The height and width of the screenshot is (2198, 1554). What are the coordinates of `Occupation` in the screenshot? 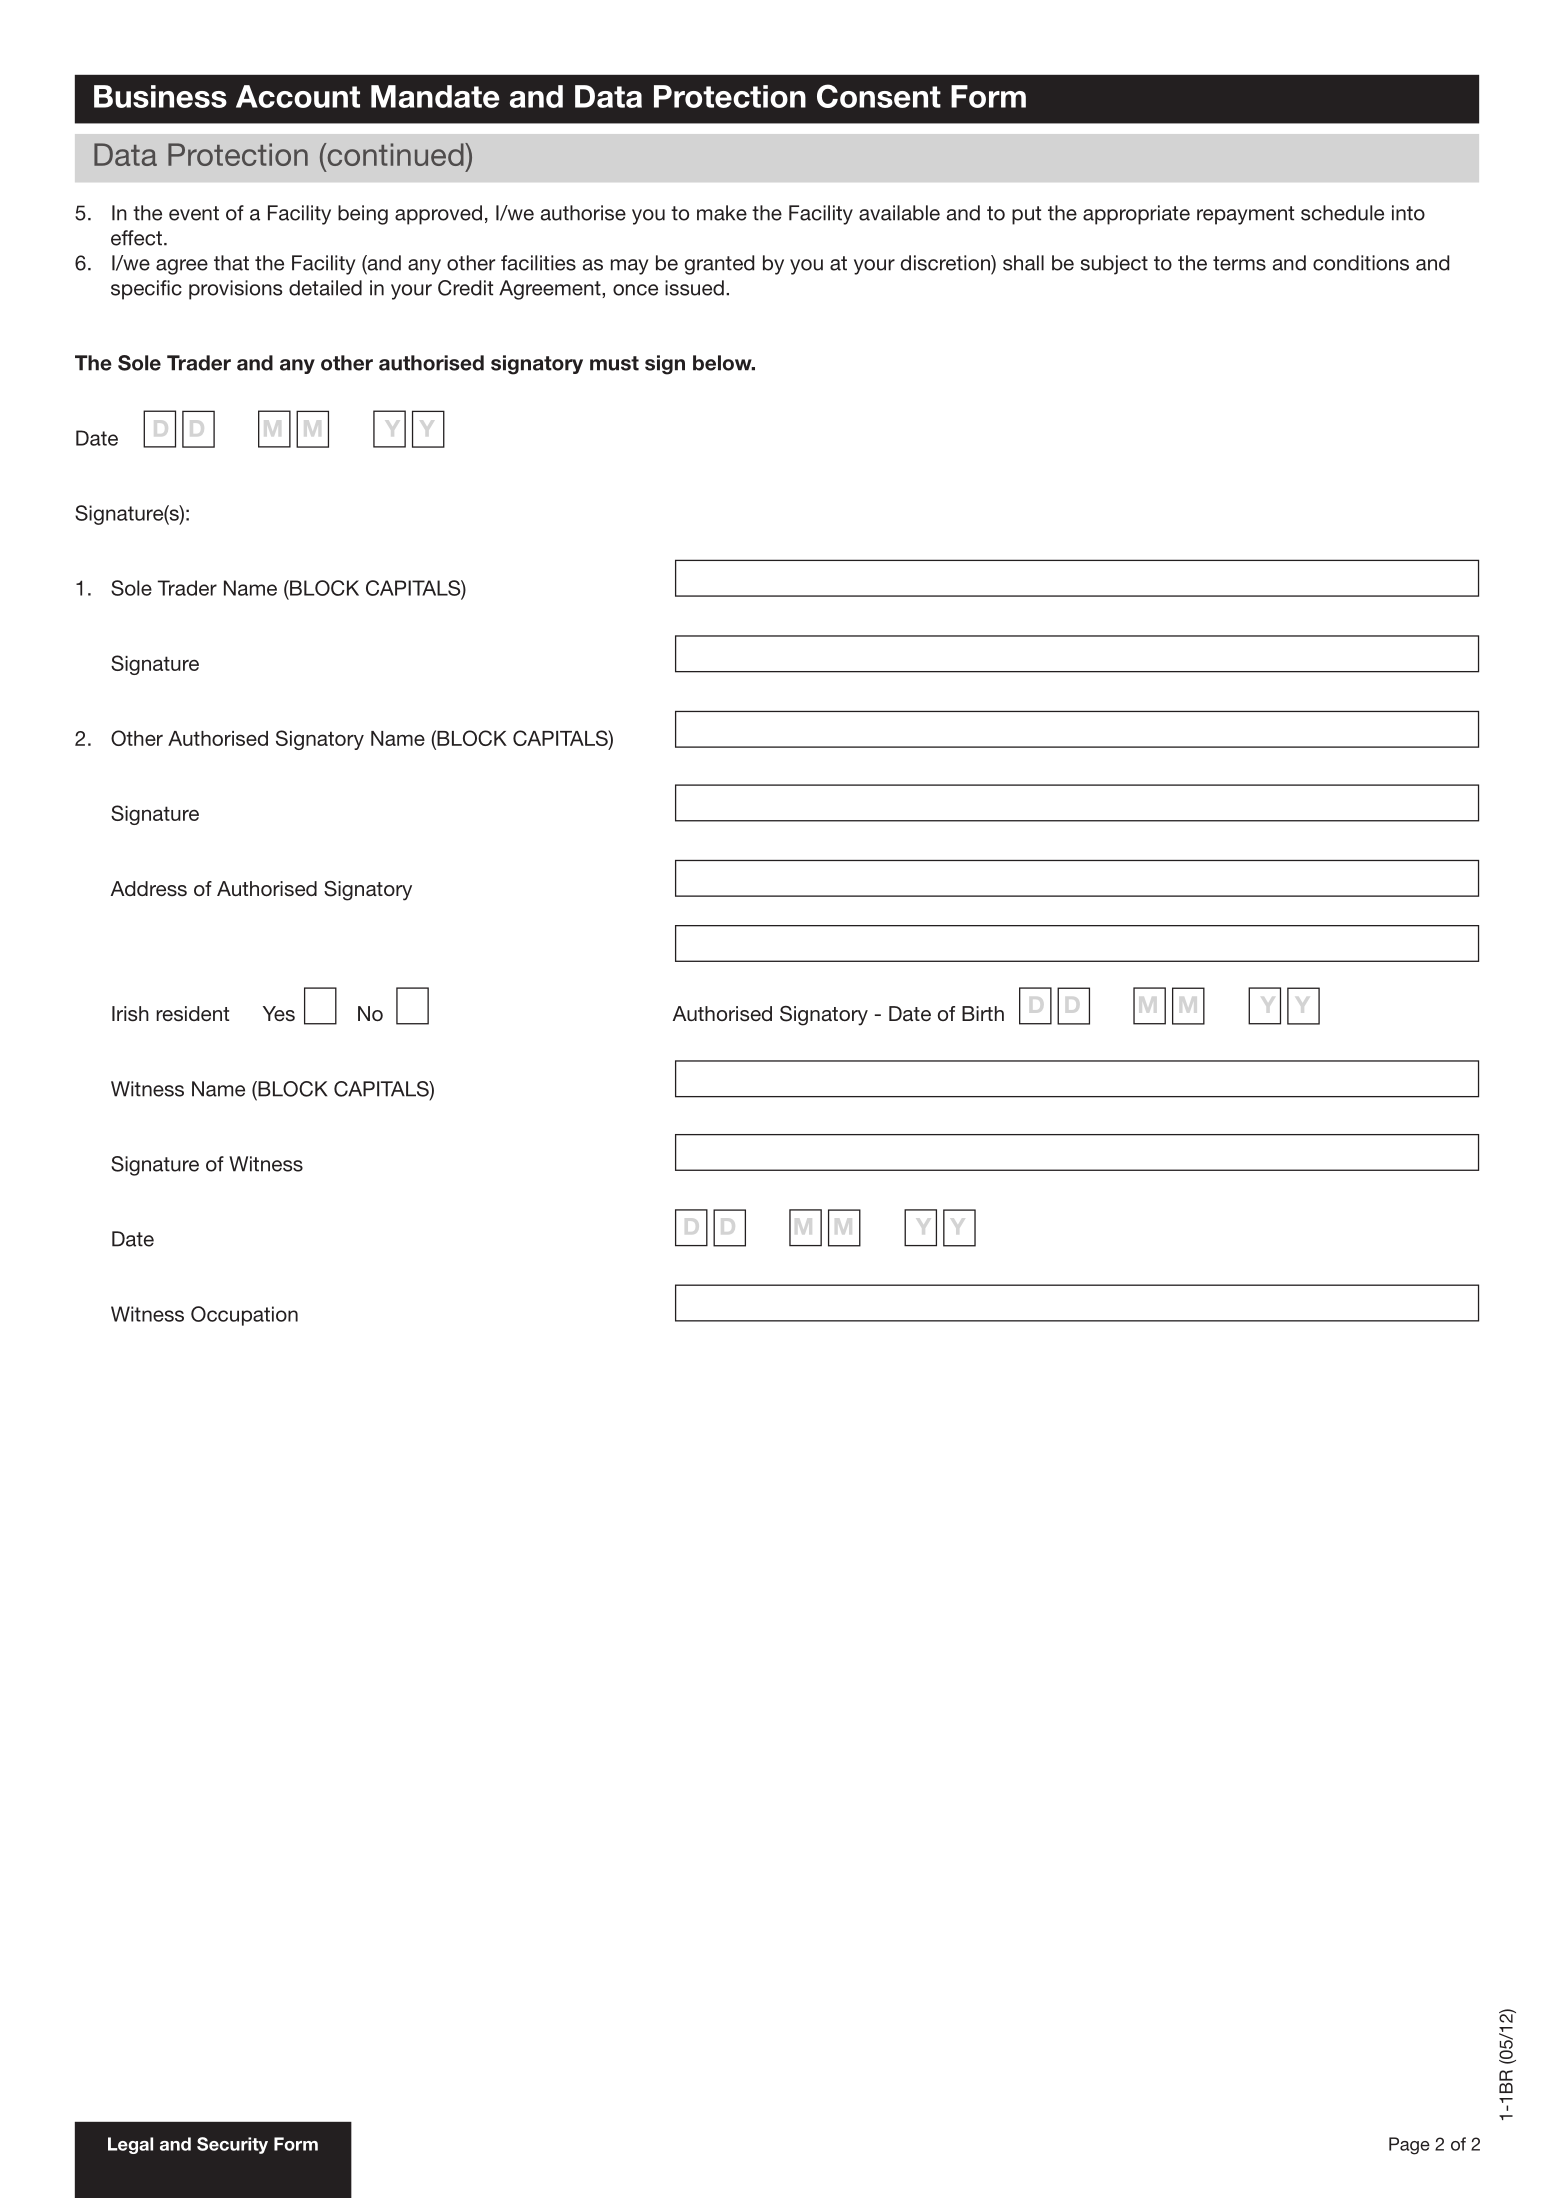 It's located at (244, 1316).
